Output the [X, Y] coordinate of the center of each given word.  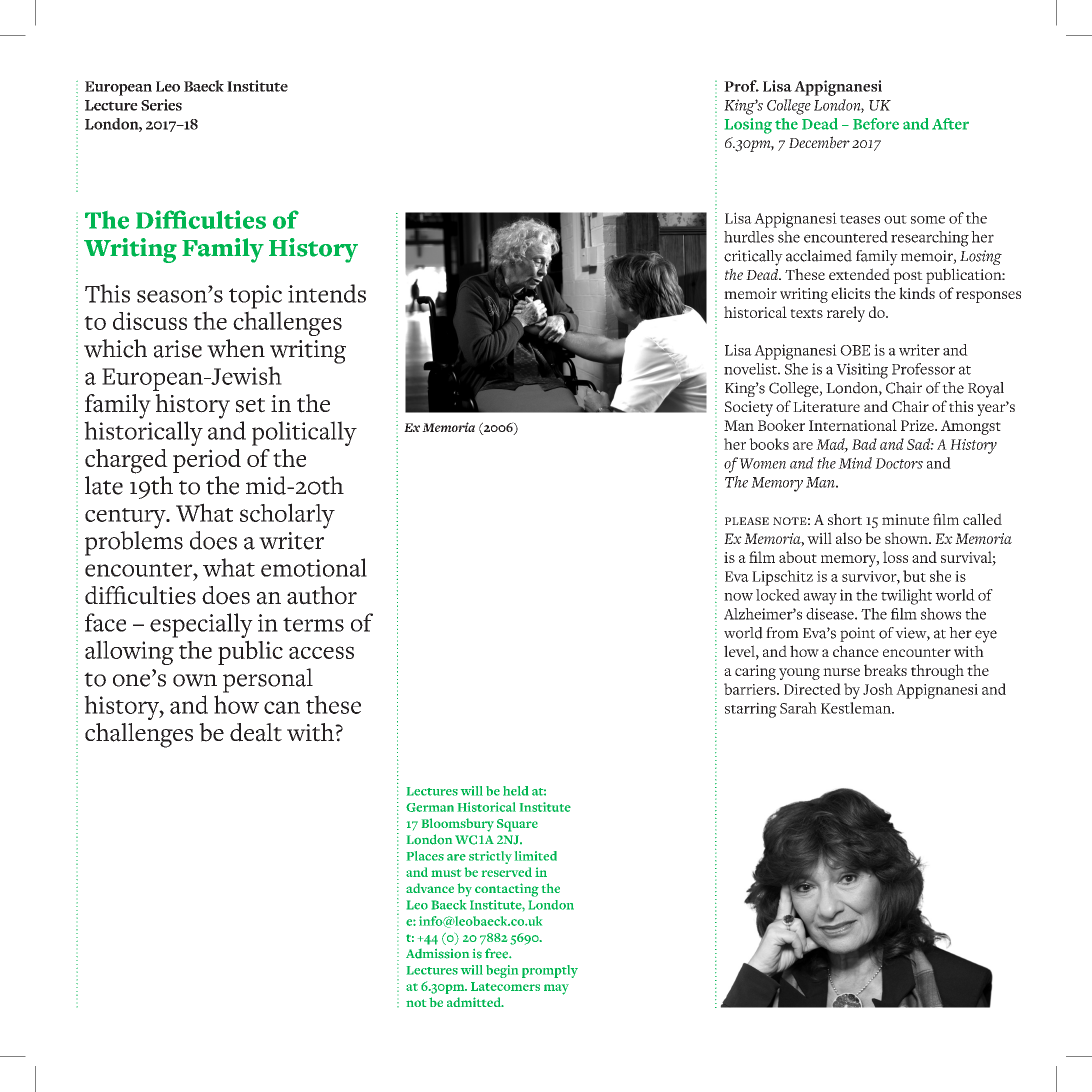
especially [201, 625]
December [819, 142]
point [857, 634]
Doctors [899, 463]
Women [762, 463]
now [738, 597]
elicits [850, 293]
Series [161, 105]
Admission [437, 954]
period [207, 461]
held [515, 791]
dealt [256, 732]
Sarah [798, 708]
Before [876, 124]
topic [255, 297]
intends [327, 293]
